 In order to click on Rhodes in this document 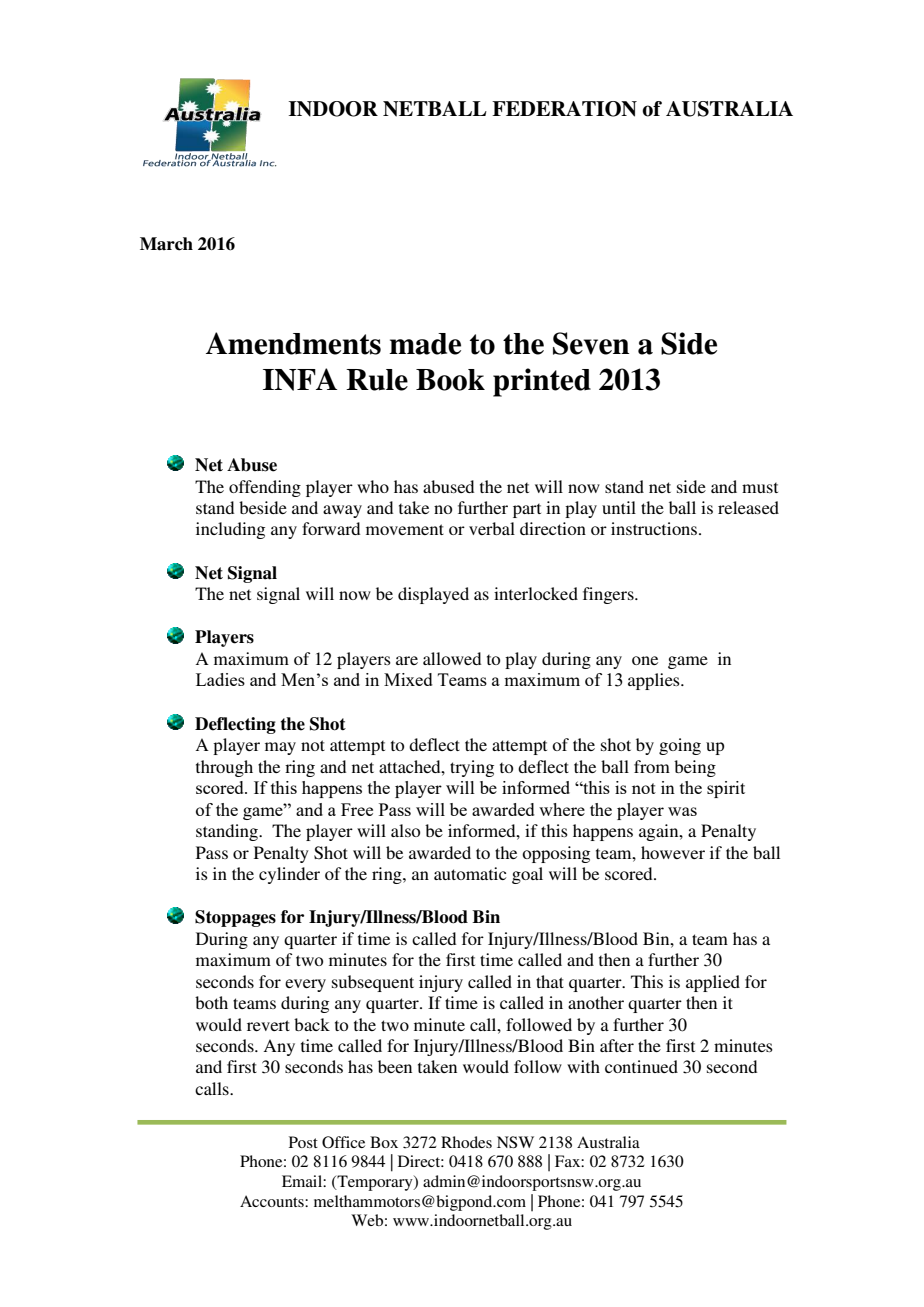, I will do `click(466, 1142)`.
